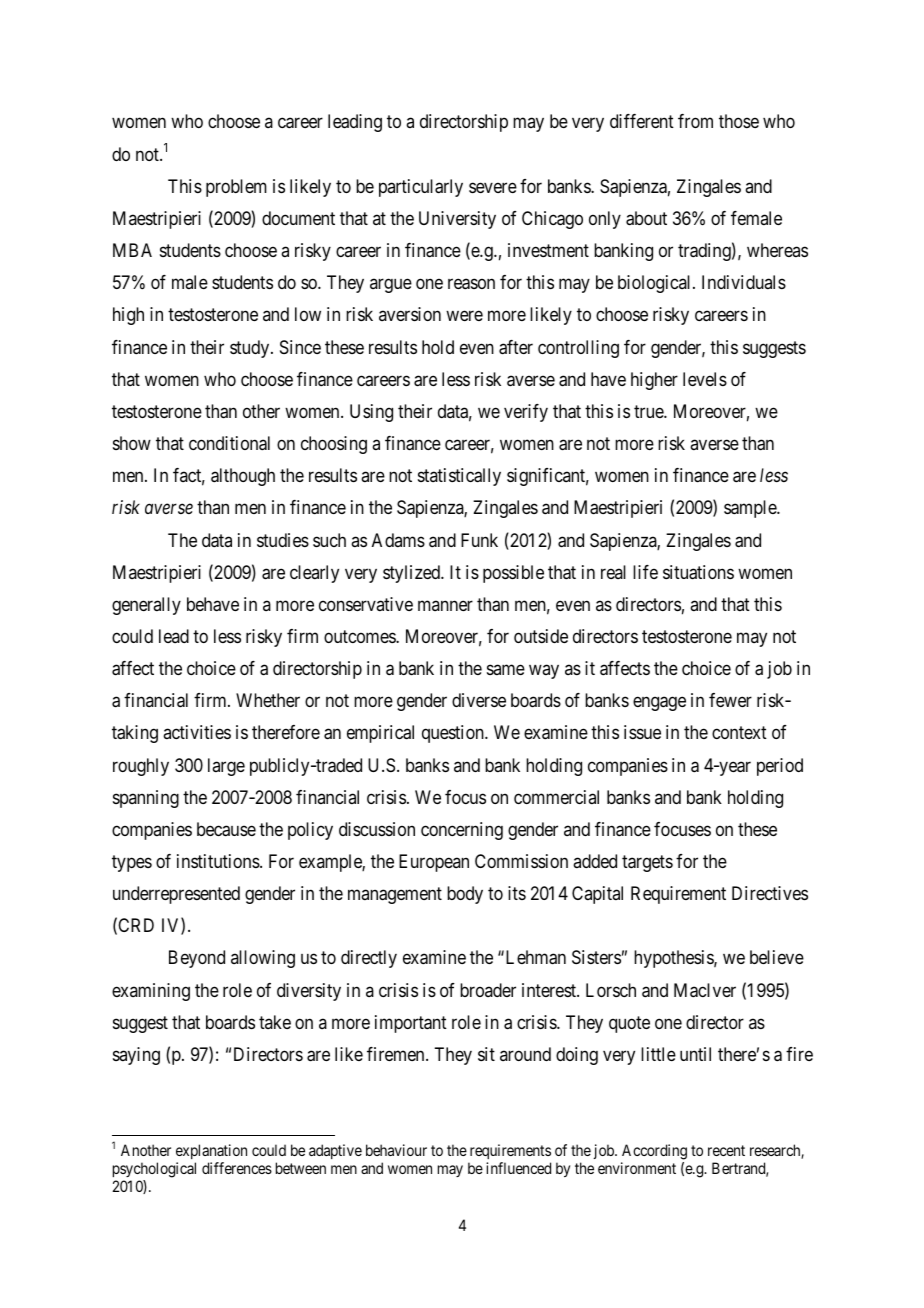 The image size is (924, 1308). Describe the element at coordinates (396, 1150) in the image. I see `behaviour` at that location.
